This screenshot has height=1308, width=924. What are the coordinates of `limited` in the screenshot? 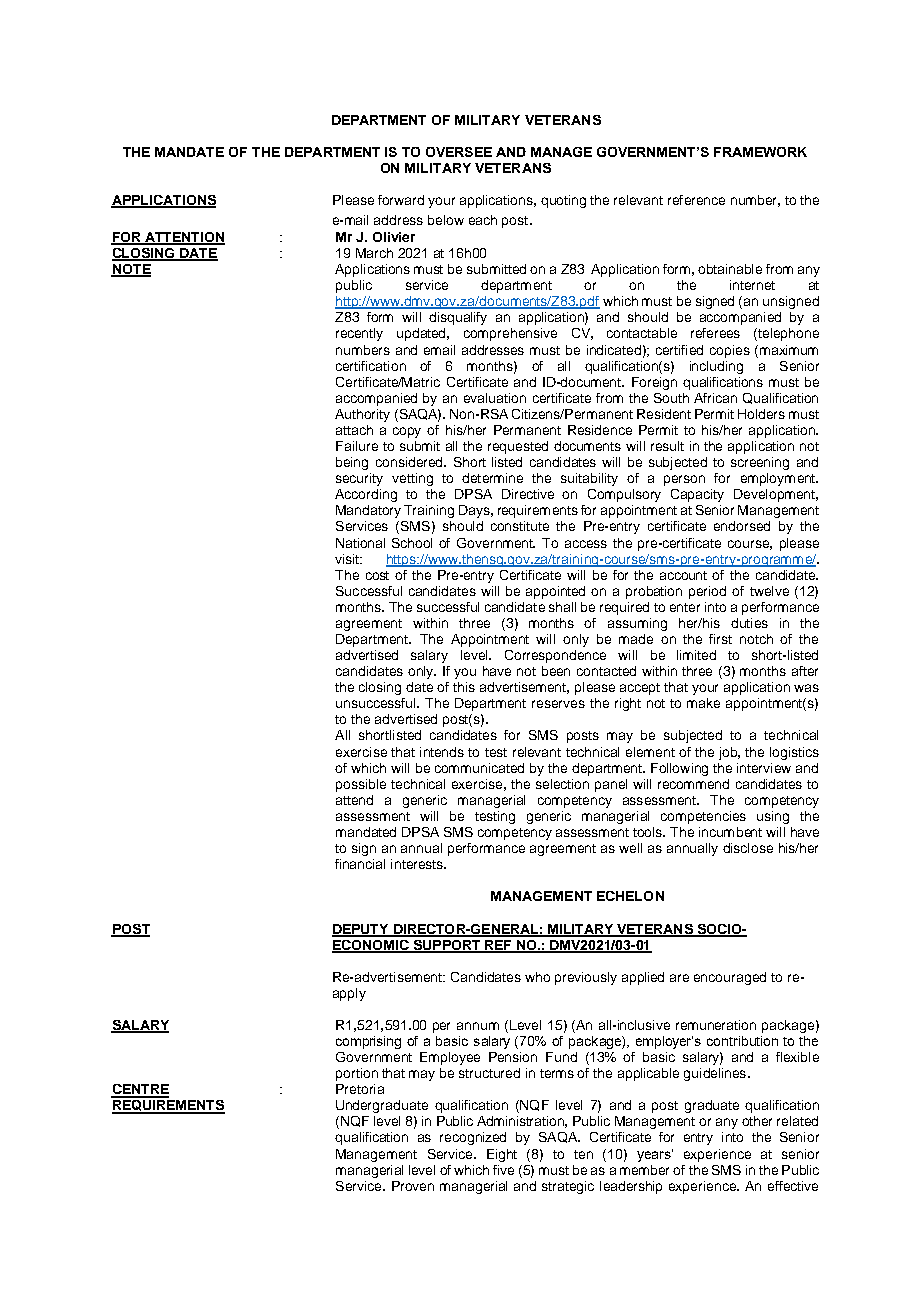 It's located at (696, 655).
